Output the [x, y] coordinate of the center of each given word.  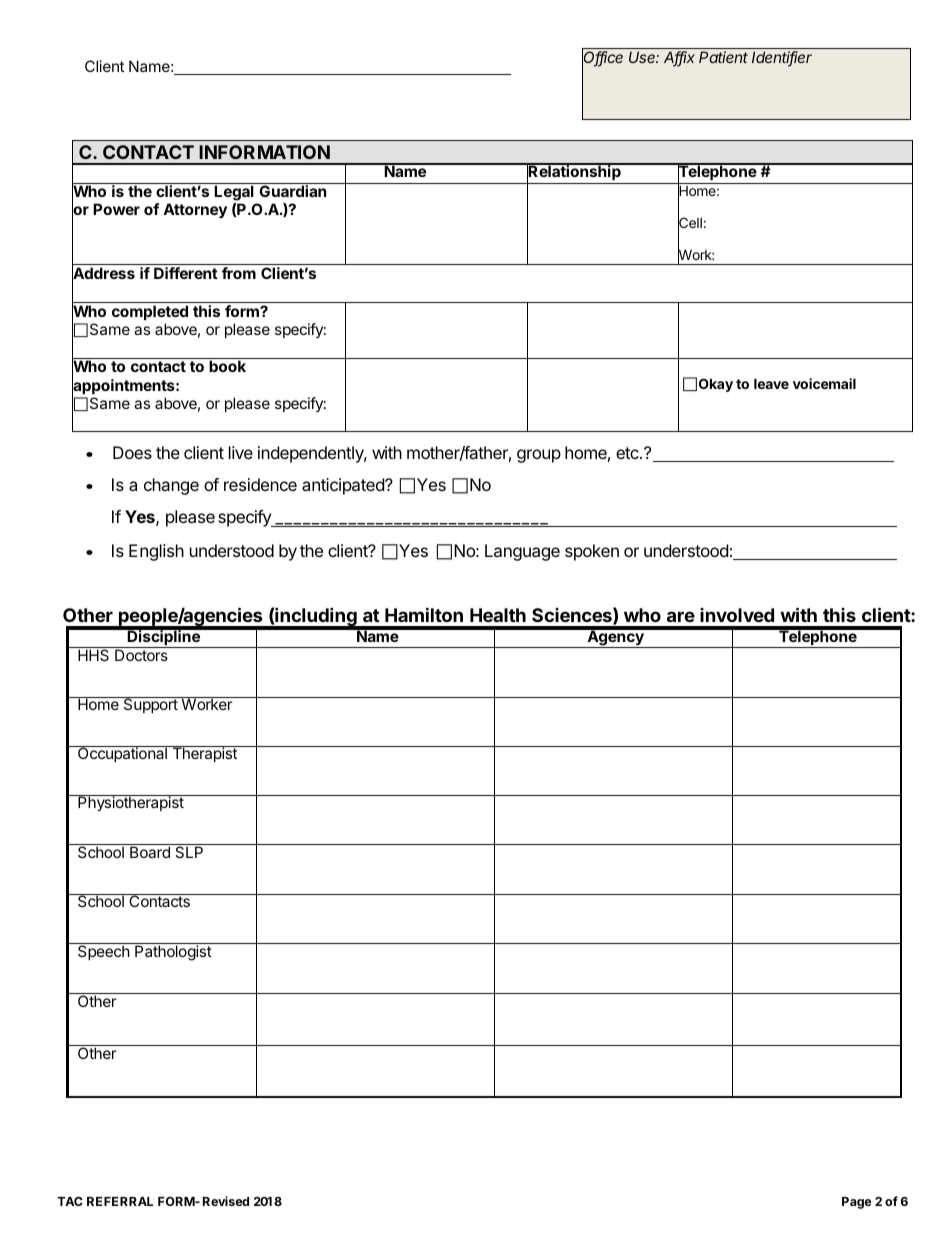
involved [737, 615]
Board [150, 852]
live [241, 452]
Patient [723, 57]
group [539, 456]
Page [857, 1203]
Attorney [195, 210]
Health [498, 615]
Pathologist [173, 953]
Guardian [292, 191]
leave [771, 383]
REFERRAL [120, 1201]
